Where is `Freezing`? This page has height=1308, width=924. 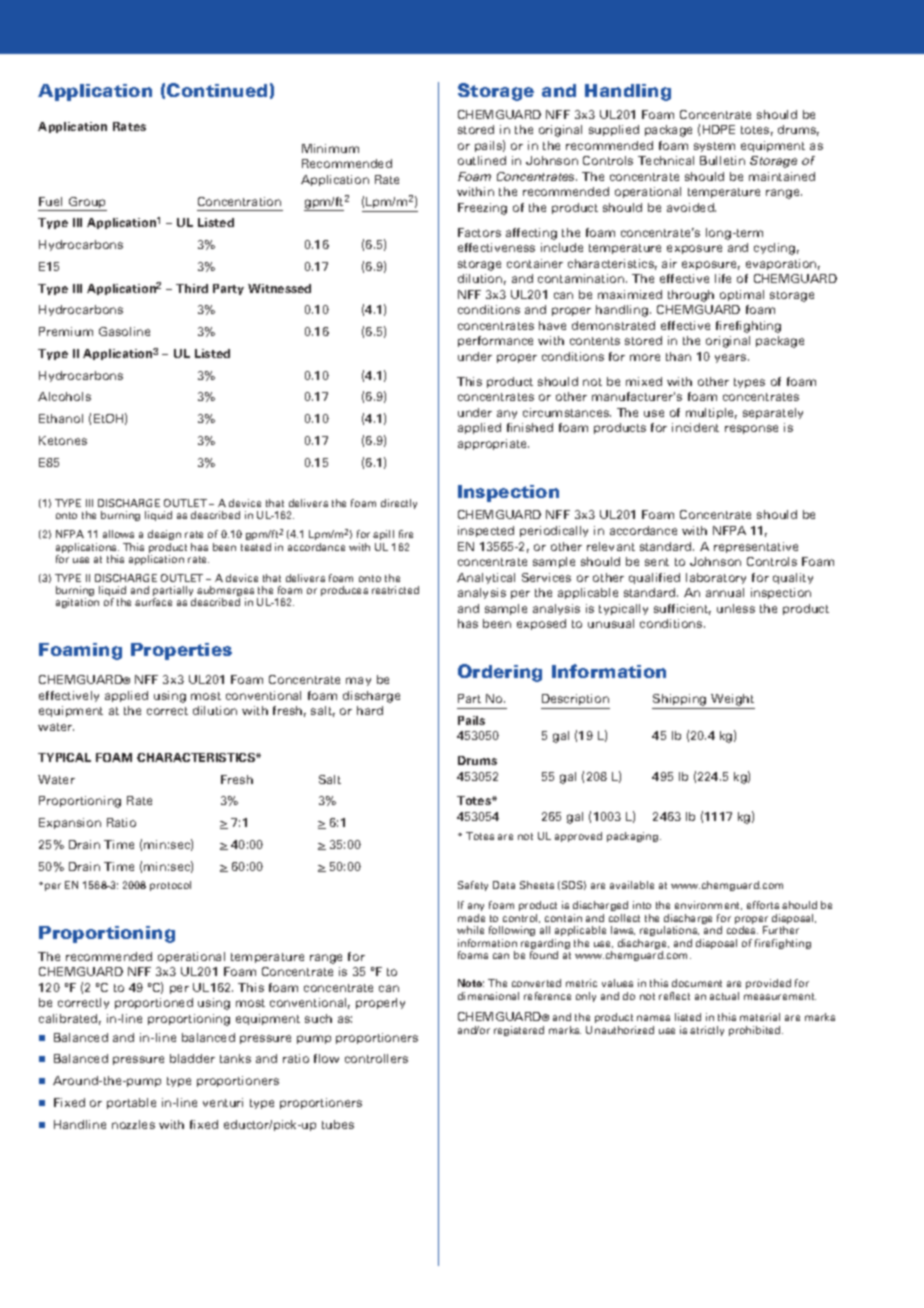 Freezing is located at coordinates (482, 209).
